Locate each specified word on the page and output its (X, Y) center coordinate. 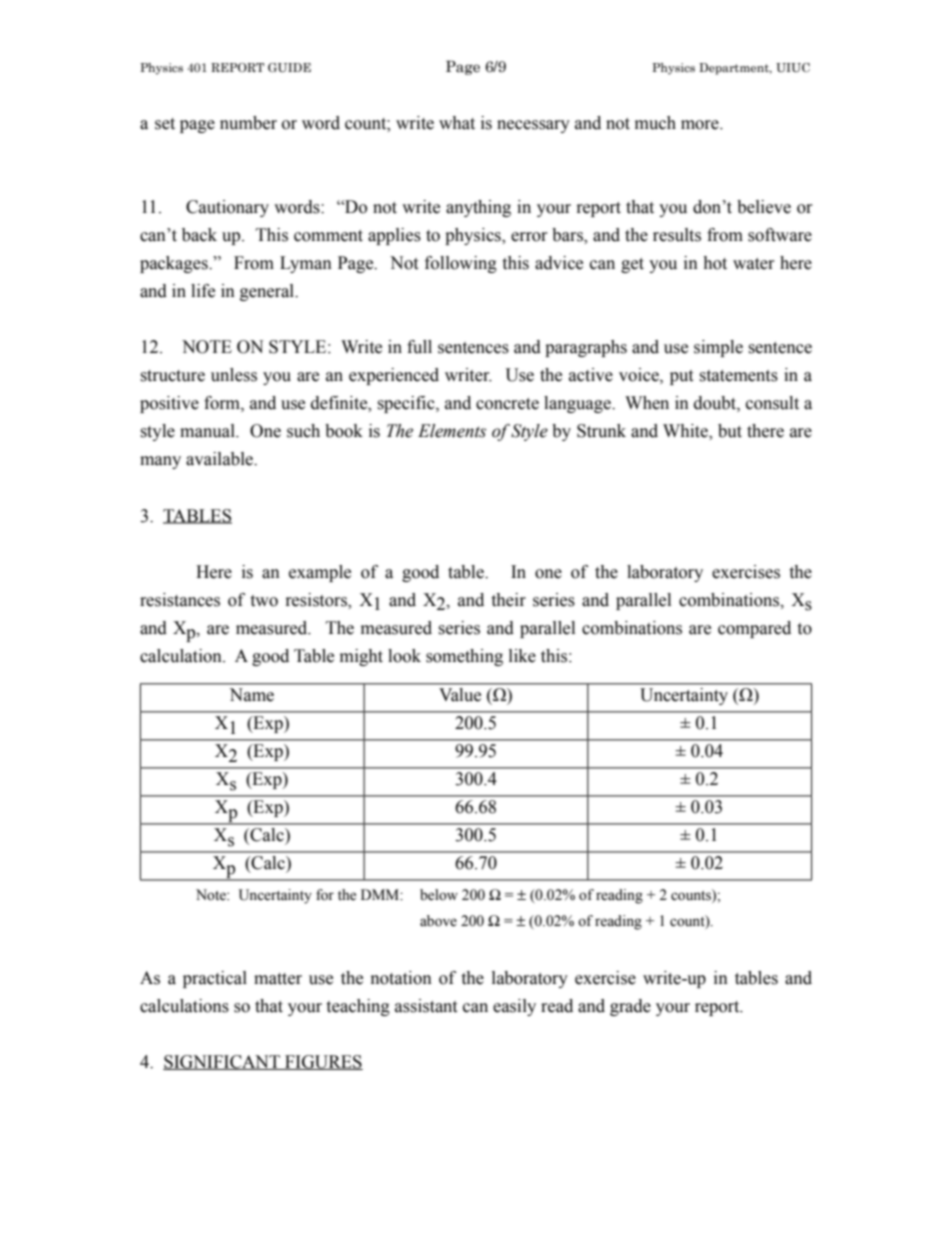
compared (754, 629)
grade (630, 1007)
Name (251, 695)
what (457, 123)
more (701, 125)
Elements (452, 431)
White (686, 432)
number (248, 123)
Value (460, 695)
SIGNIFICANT (223, 1062)
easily (514, 1007)
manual (208, 431)
